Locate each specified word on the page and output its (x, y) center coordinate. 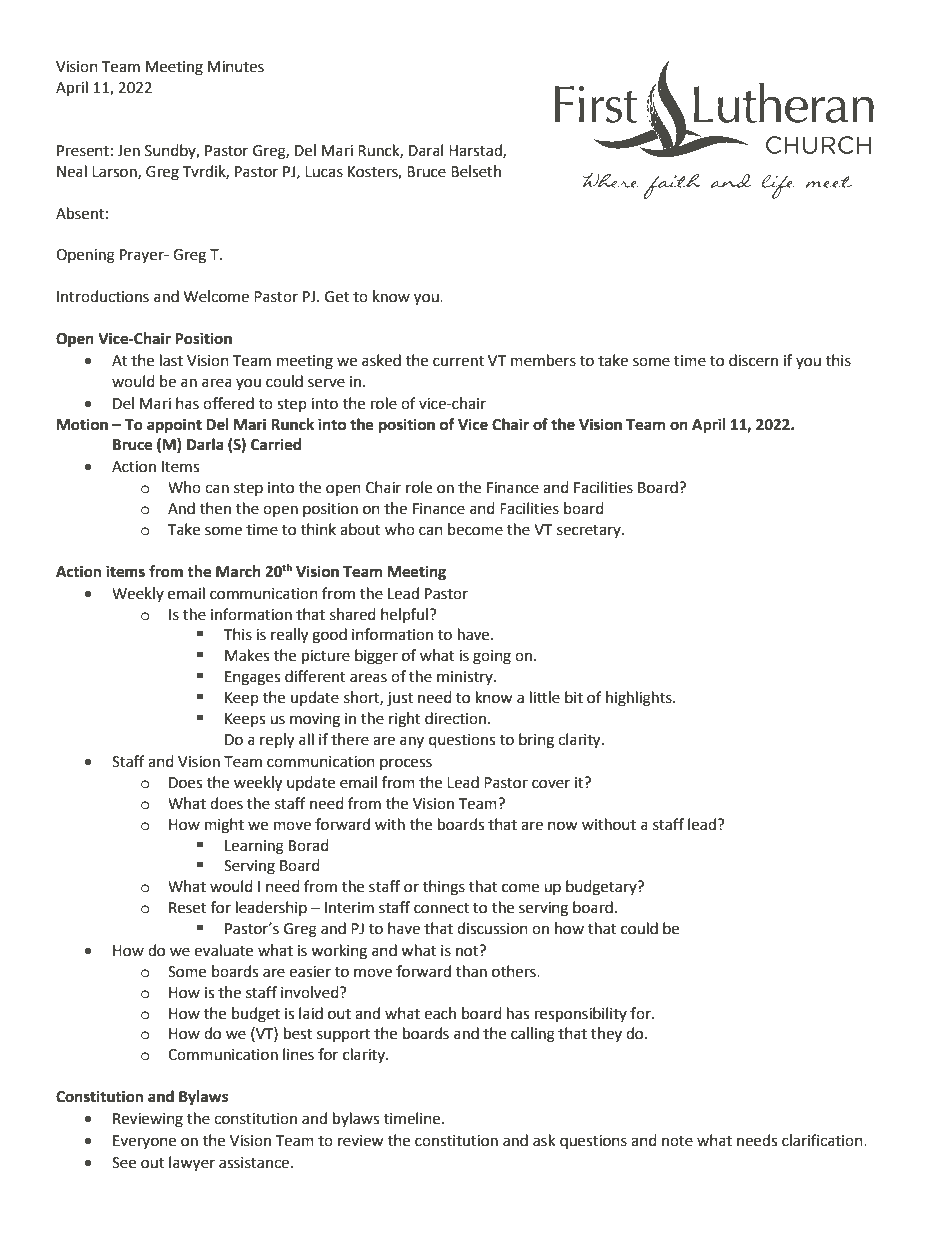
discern (753, 360)
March (238, 571)
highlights (640, 699)
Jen (128, 151)
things (444, 888)
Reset (188, 908)
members (543, 360)
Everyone (144, 1142)
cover (551, 784)
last (171, 360)
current (458, 361)
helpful (404, 615)
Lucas (324, 172)
